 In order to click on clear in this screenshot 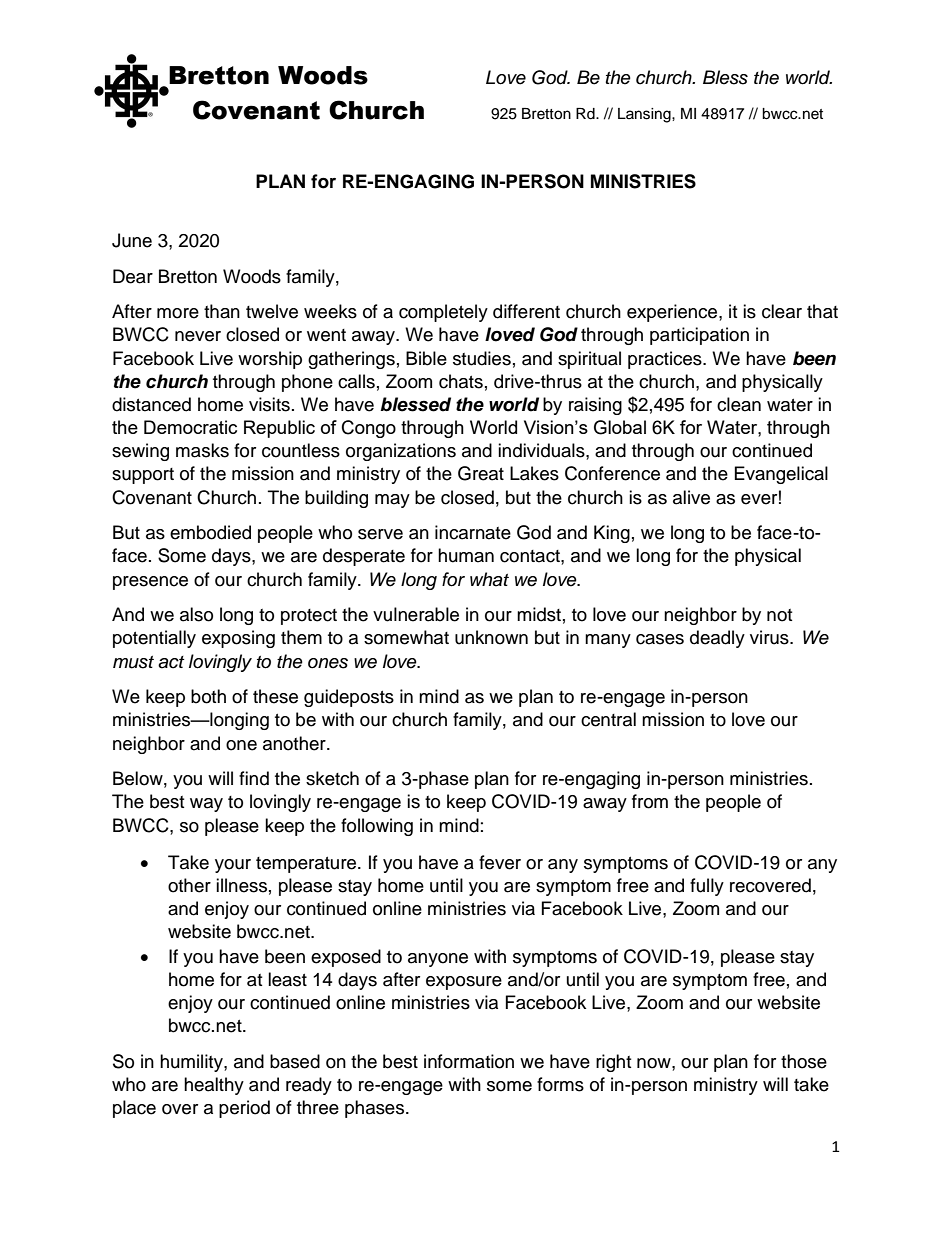, I will do `click(782, 311)`.
